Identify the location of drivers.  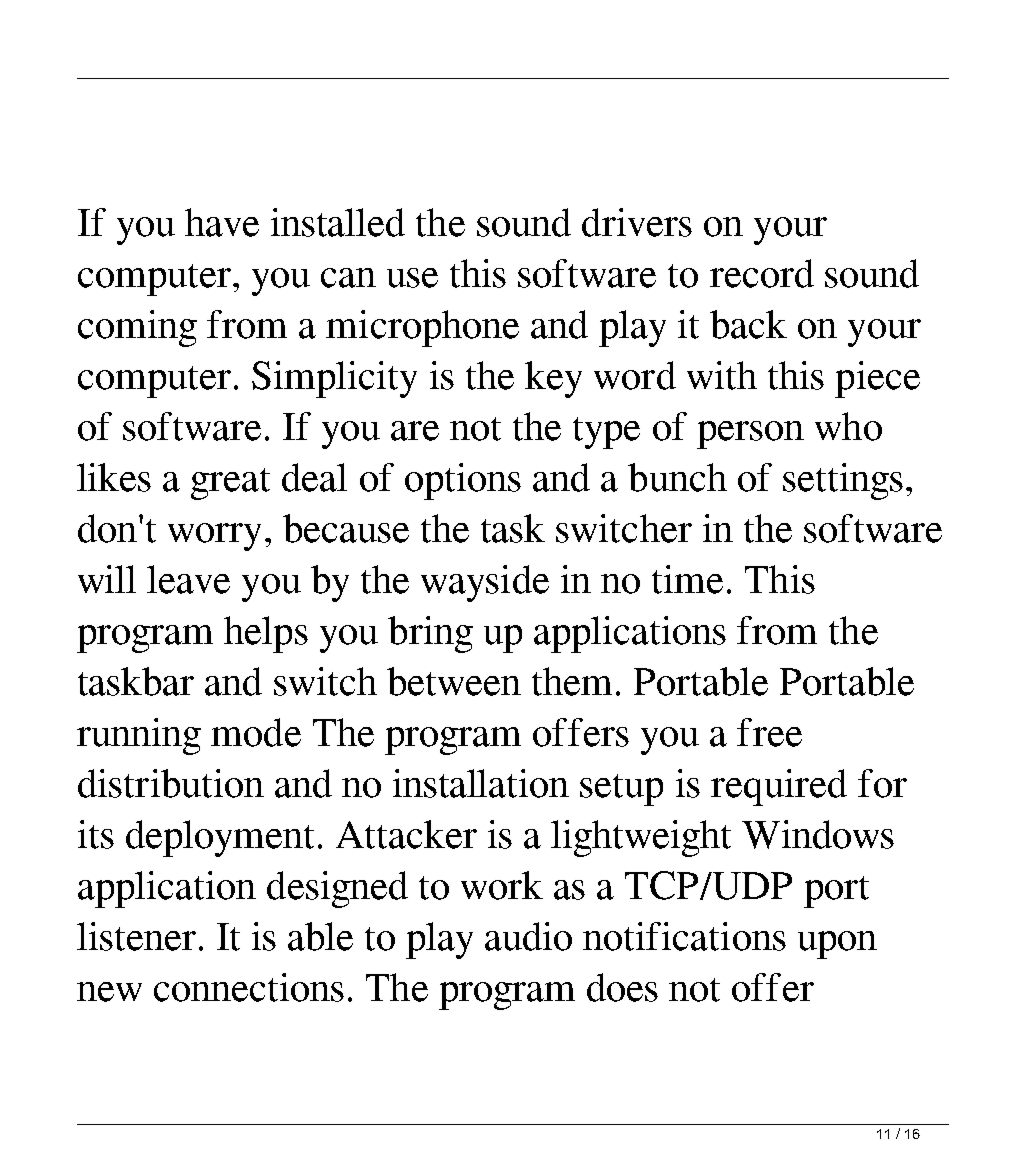
(637, 222).
